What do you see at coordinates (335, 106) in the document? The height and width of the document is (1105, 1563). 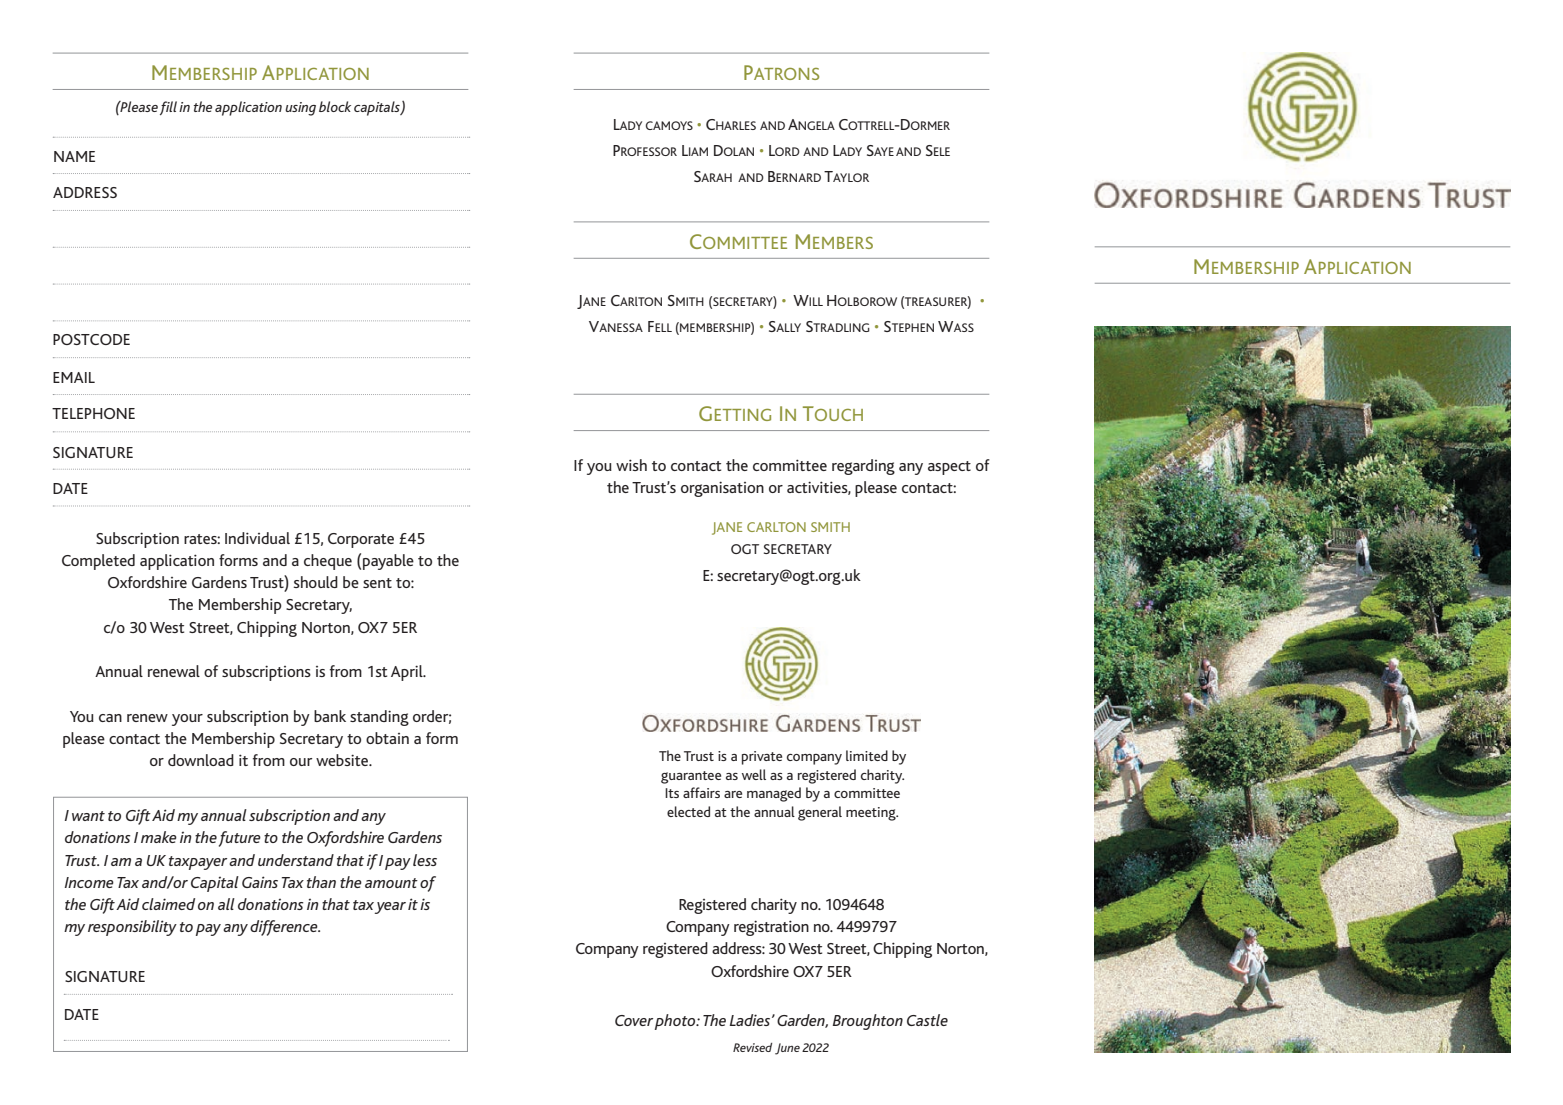 I see `block` at bounding box center [335, 106].
